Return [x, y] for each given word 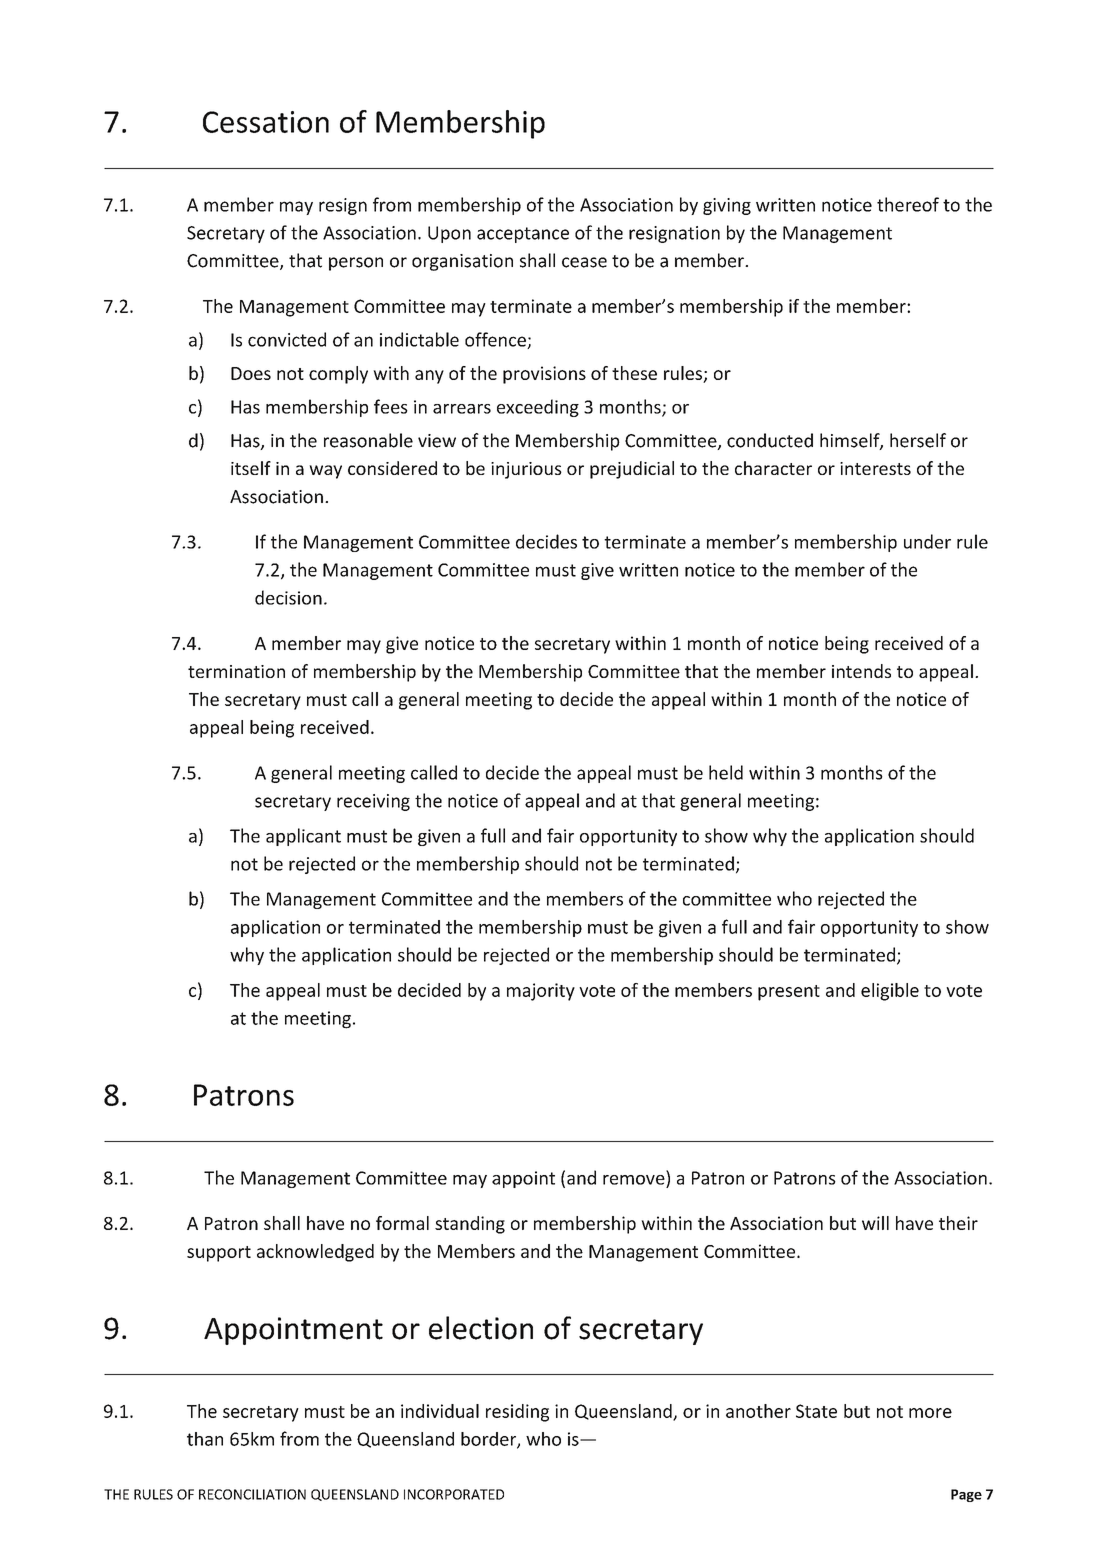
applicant [303, 837]
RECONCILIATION [252, 1494]
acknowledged [315, 1253]
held [726, 772]
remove [634, 1180]
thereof [908, 204]
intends [861, 671]
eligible [890, 992]
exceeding [538, 408]
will [875, 1223]
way [325, 472]
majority [541, 992]
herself [918, 440]
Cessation [266, 122]
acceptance [523, 235]
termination [236, 671]
